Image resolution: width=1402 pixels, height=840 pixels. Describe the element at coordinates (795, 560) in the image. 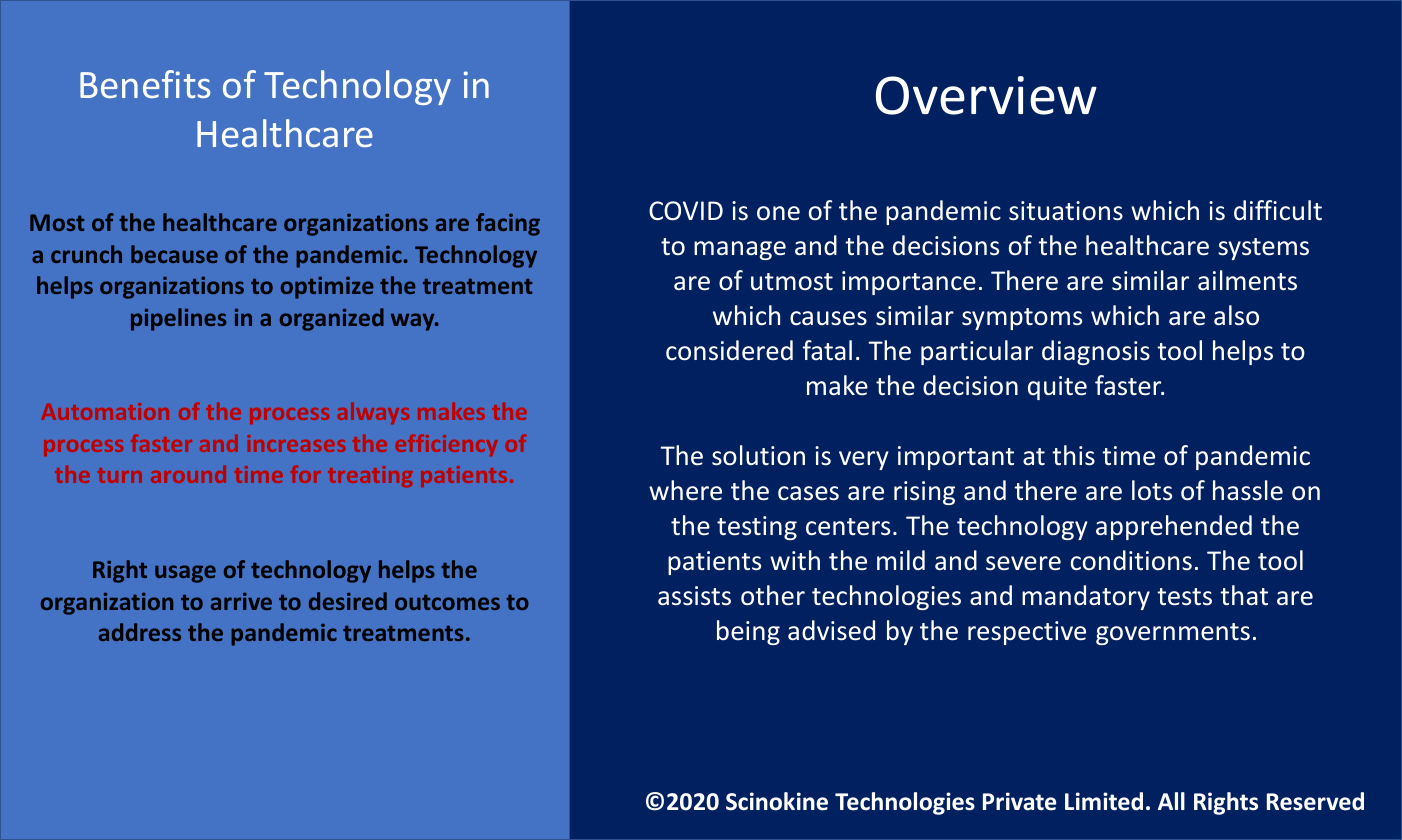

I see `with` at that location.
